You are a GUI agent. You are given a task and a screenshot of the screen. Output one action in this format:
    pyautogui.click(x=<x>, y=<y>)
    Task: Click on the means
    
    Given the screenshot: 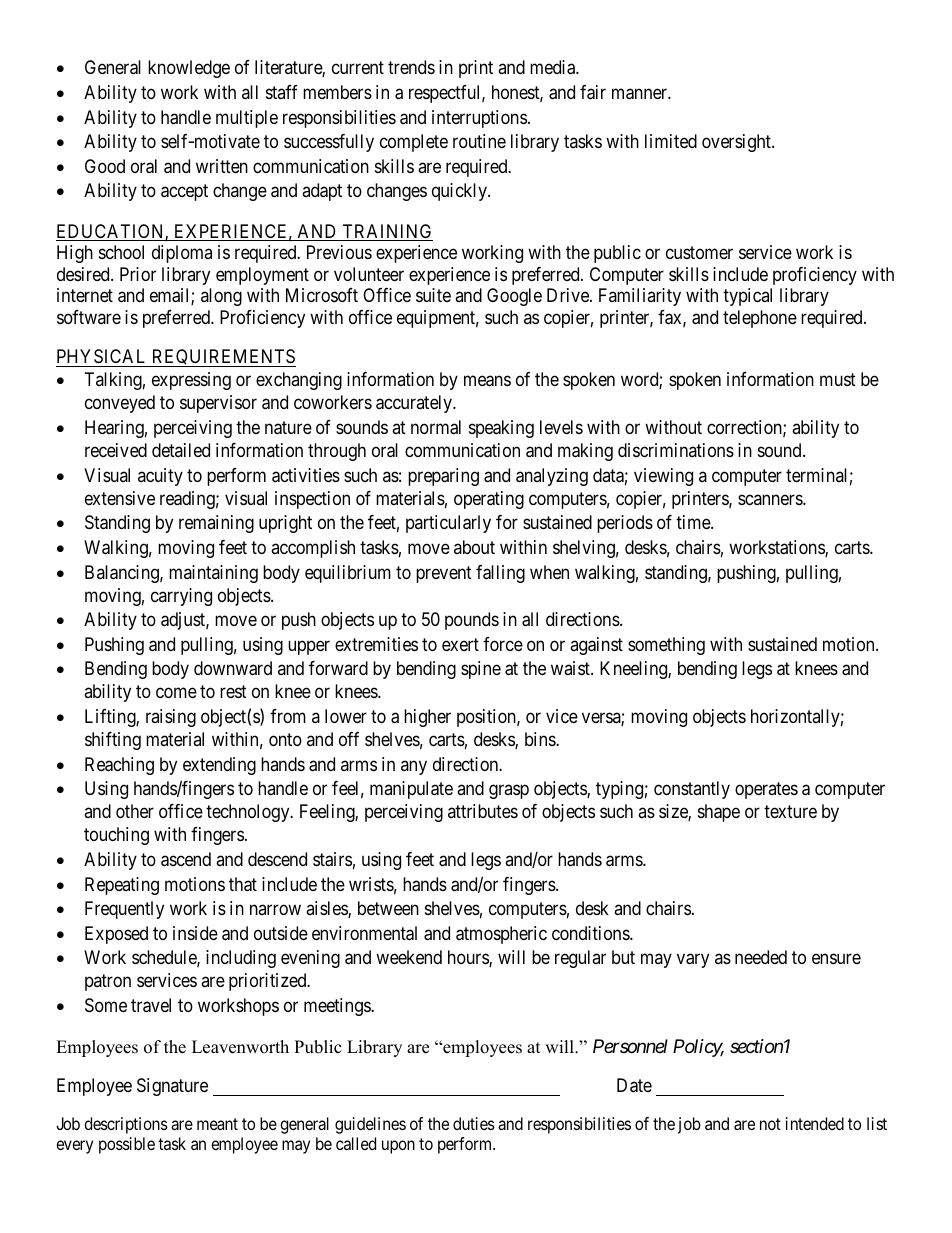 What is the action you would take?
    pyautogui.click(x=487, y=381)
